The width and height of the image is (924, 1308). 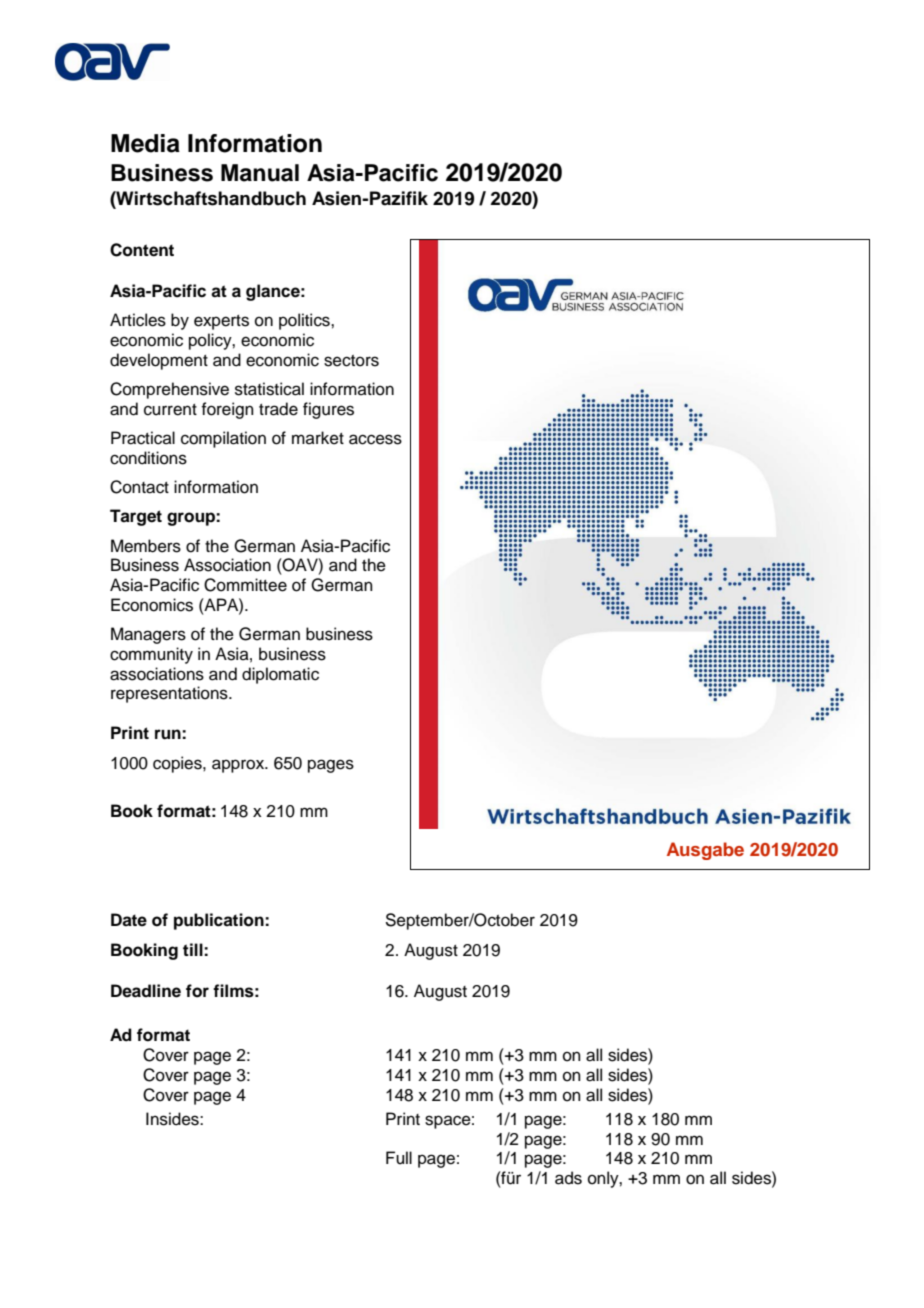 What do you see at coordinates (145, 143) in the image?
I see `Media` at bounding box center [145, 143].
